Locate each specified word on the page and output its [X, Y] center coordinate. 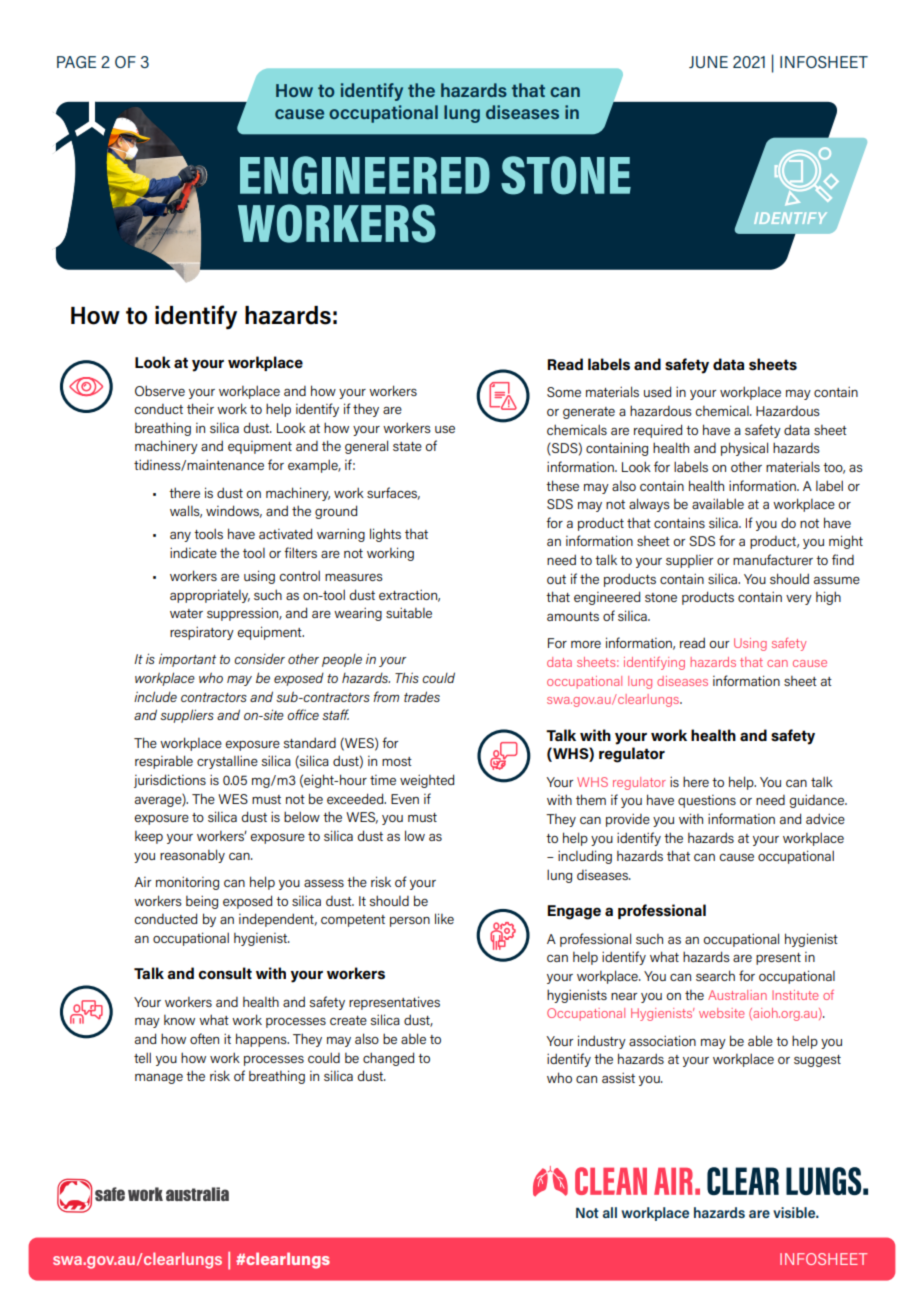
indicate [193, 552]
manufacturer [773, 559]
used [657, 391]
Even [405, 799]
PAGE [76, 62]
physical [744, 449]
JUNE [708, 62]
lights [385, 535]
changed [388, 1059]
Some [564, 392]
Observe [160, 390]
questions [707, 801]
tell [142, 1057]
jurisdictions [170, 781]
